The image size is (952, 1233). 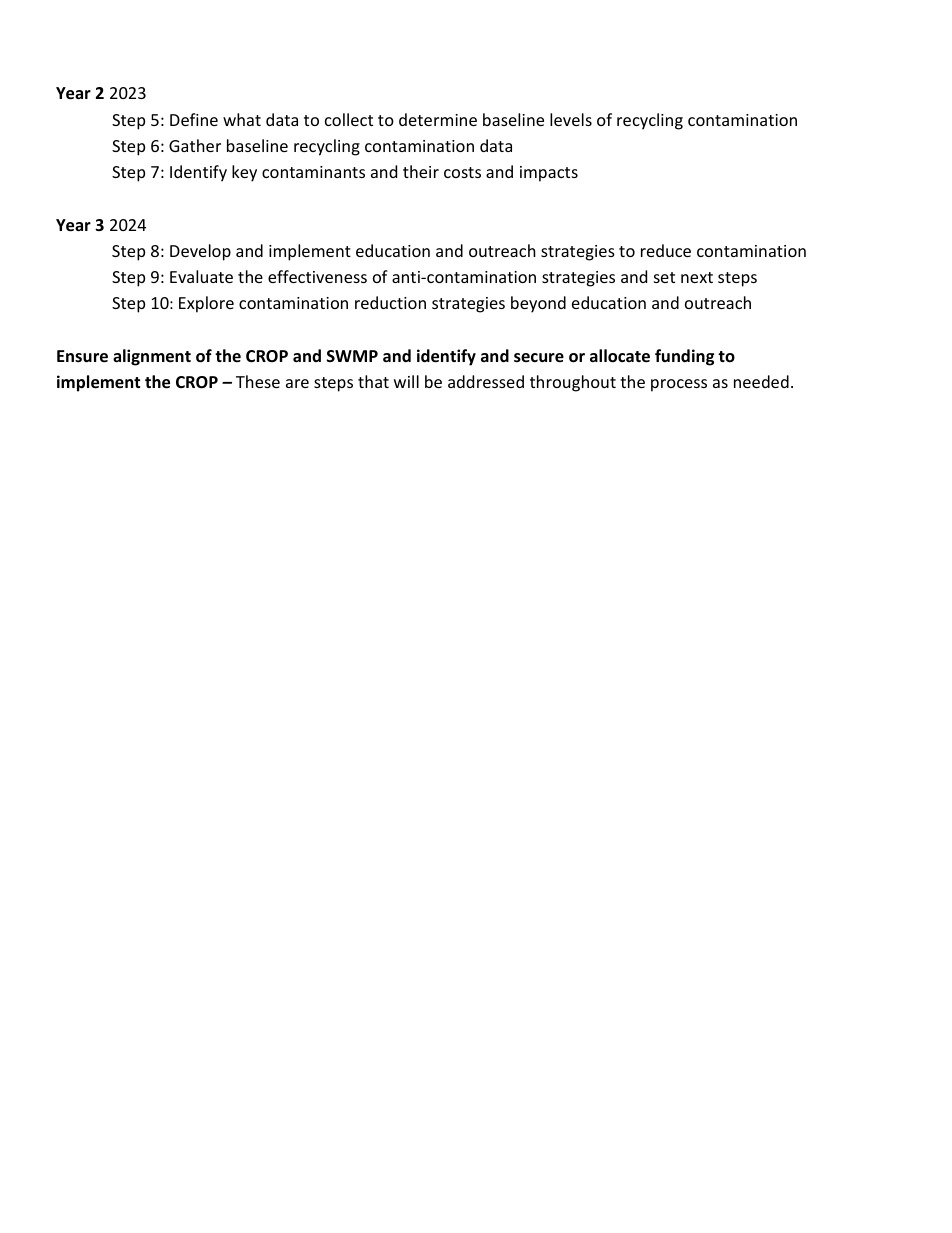 I want to click on Develop, so click(x=200, y=252).
